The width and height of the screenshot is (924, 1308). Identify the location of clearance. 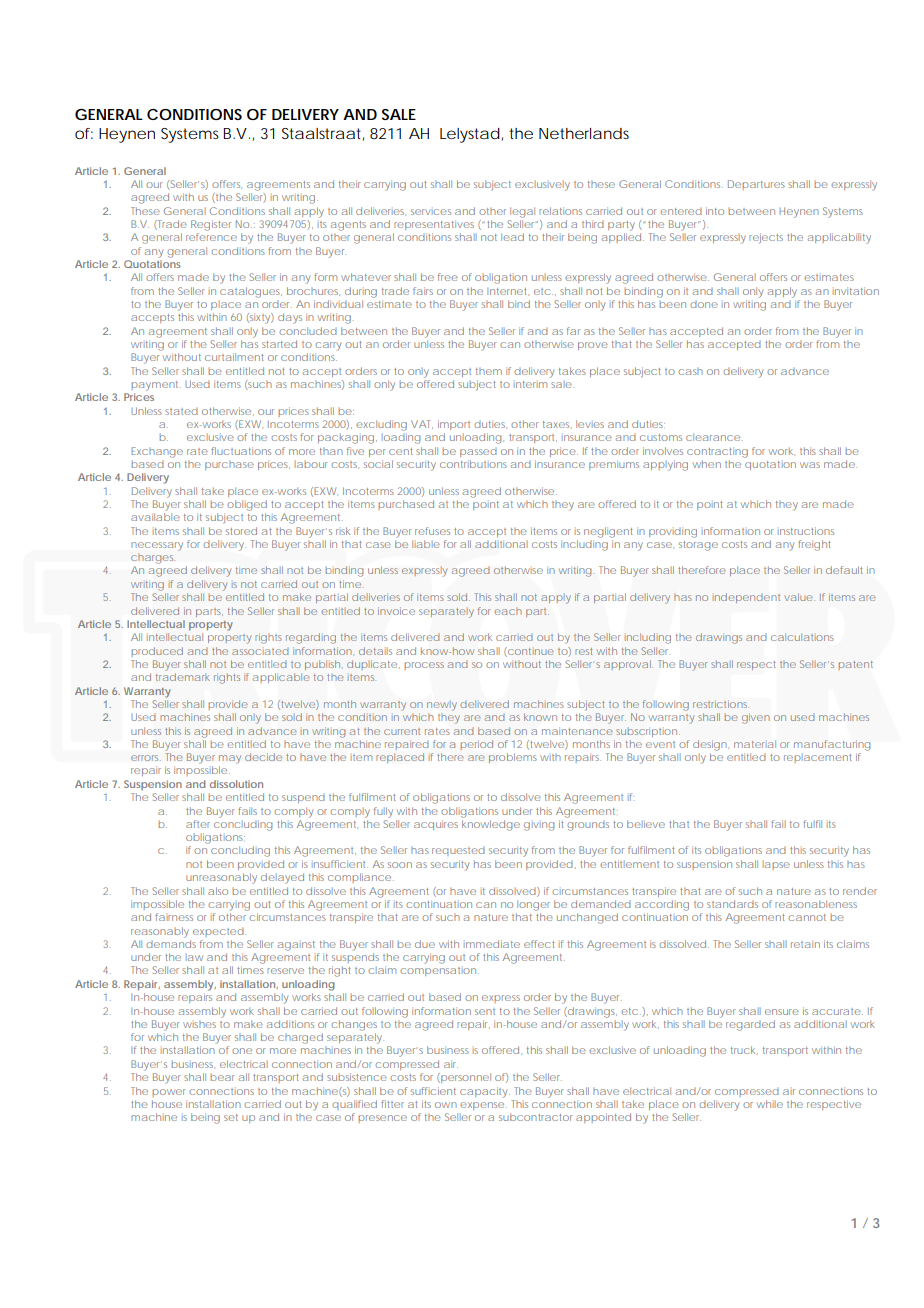
(713, 437).
